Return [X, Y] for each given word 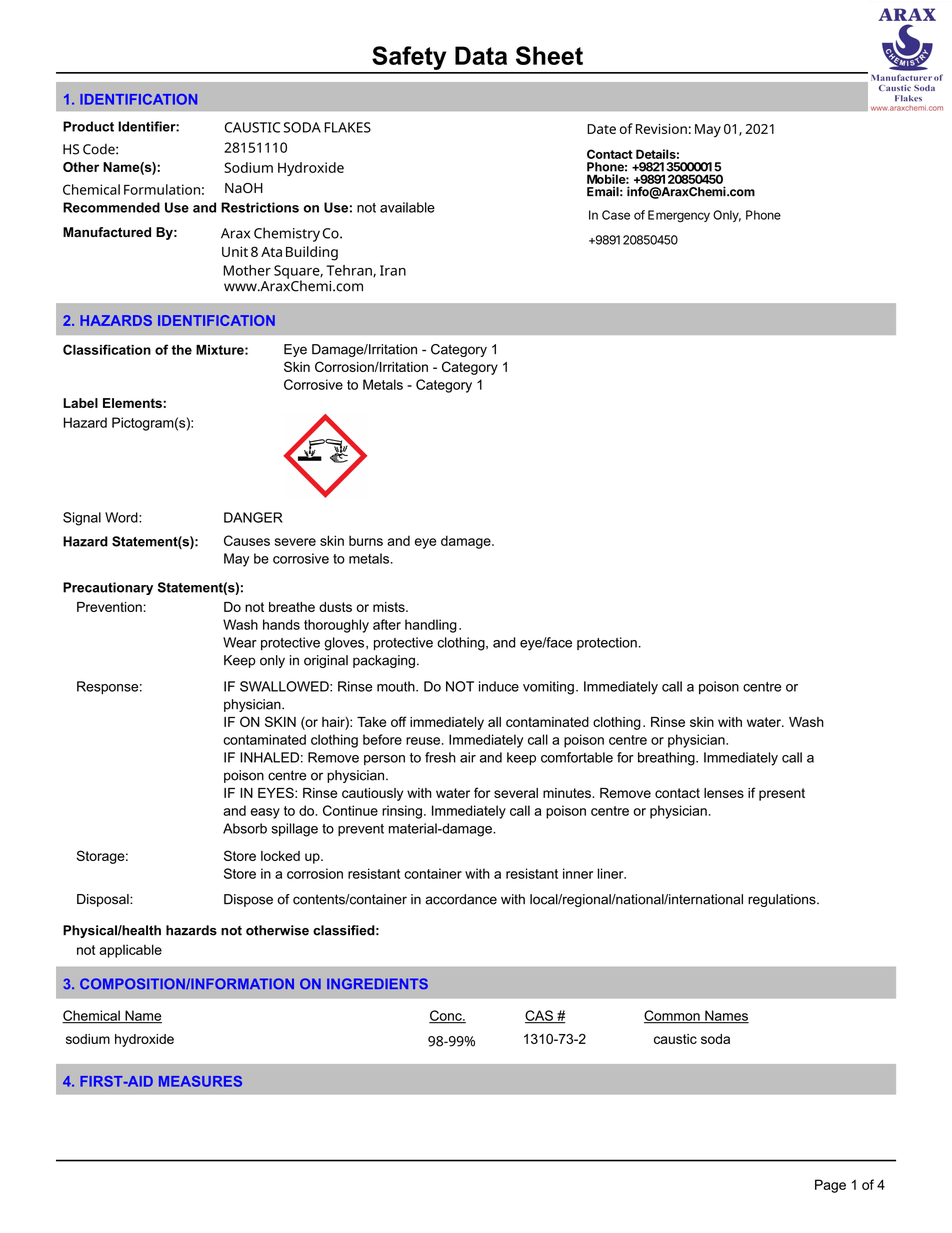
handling [431, 626]
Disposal [104, 900]
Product [88, 126]
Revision [661, 129]
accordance [461, 899]
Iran [393, 270]
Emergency [679, 216]
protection [607, 643]
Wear [240, 642]
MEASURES [200, 1081]
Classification [107, 349]
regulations [783, 900]
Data [481, 55]
